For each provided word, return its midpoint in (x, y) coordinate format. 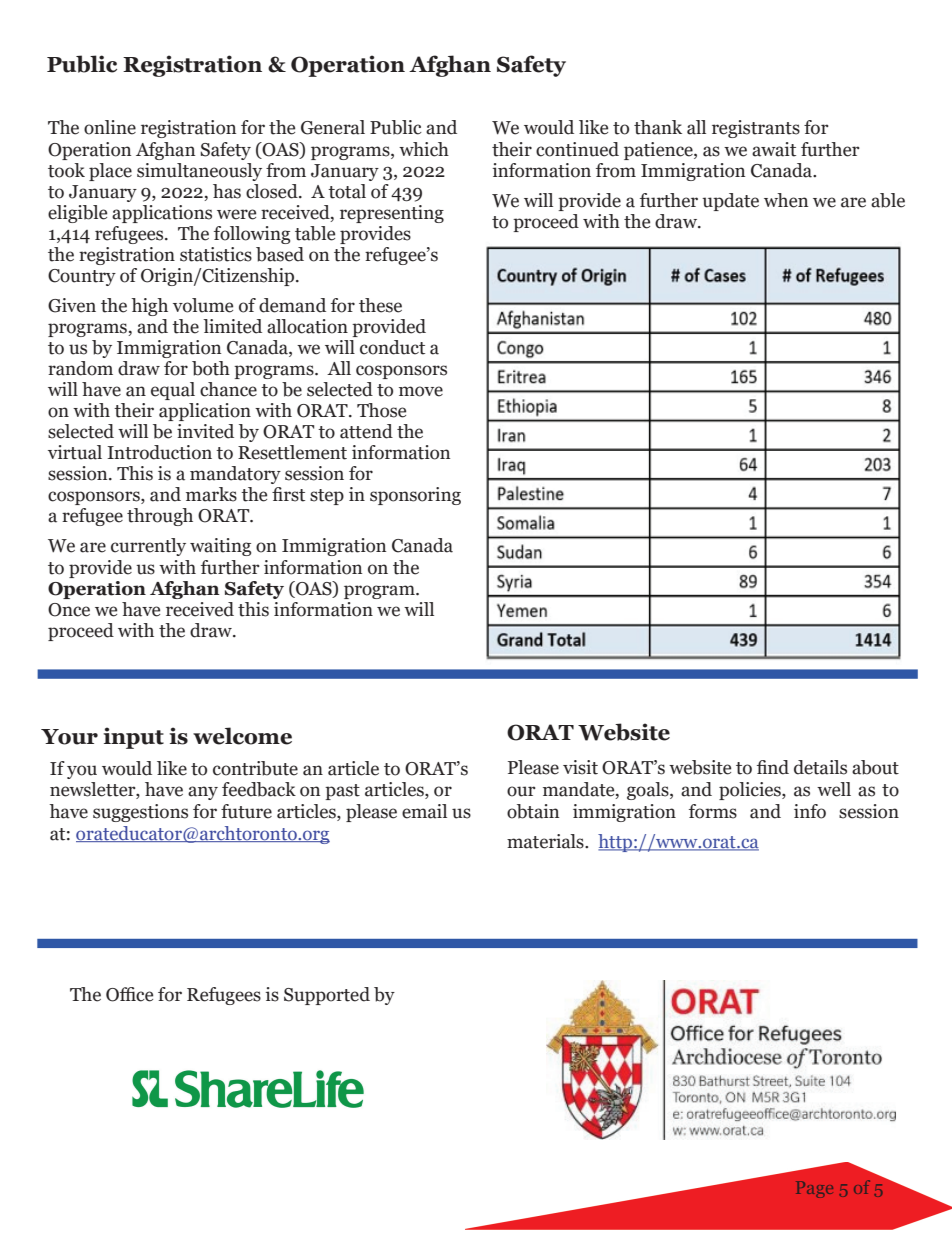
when (786, 200)
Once (69, 610)
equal (173, 391)
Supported (327, 996)
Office (129, 994)
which (424, 149)
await (774, 149)
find (773, 767)
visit (580, 767)
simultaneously (199, 172)
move (421, 391)
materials (546, 841)
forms (713, 811)
